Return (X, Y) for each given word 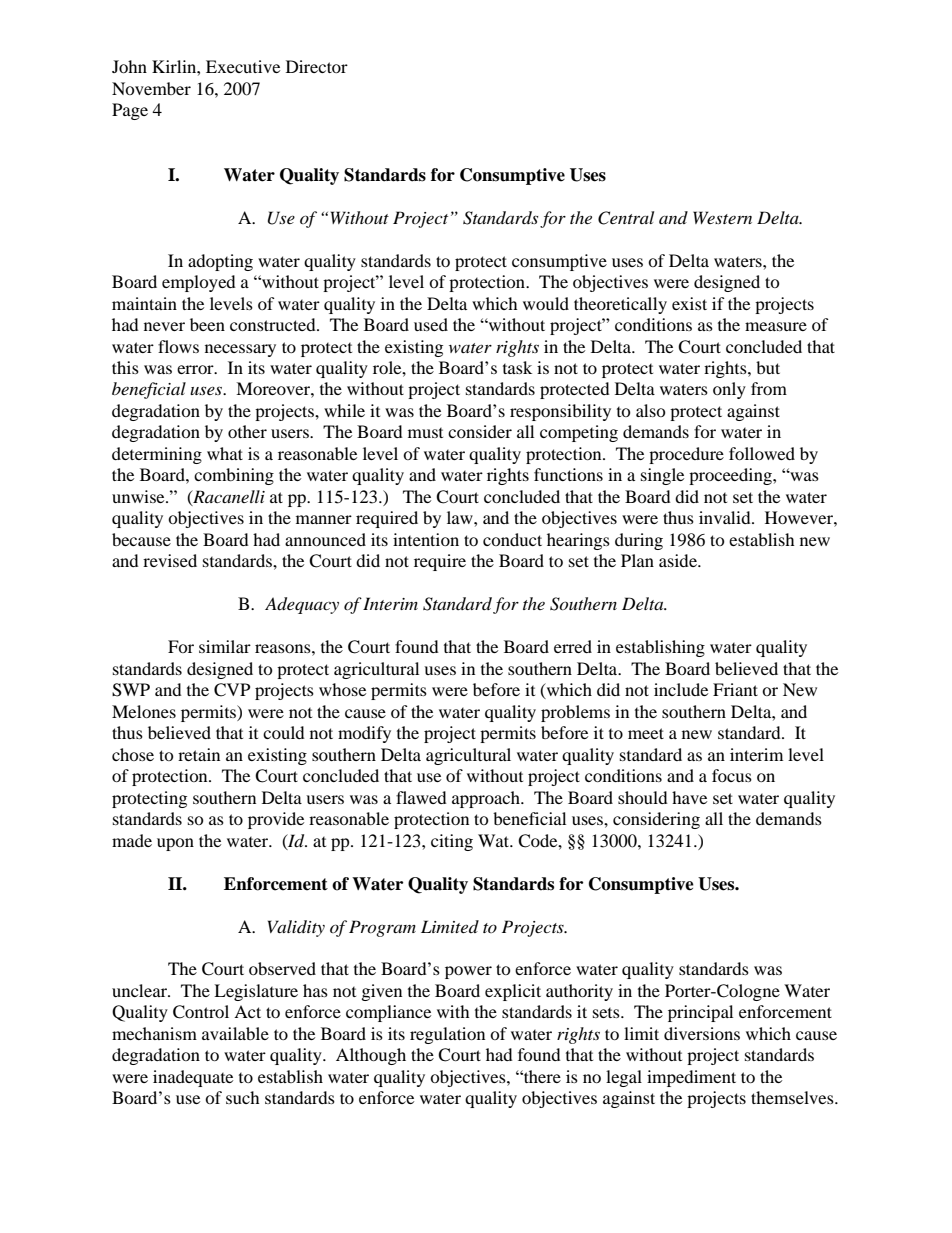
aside (679, 560)
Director (317, 66)
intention (426, 539)
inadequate (193, 1078)
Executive (243, 66)
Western (722, 217)
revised (170, 560)
